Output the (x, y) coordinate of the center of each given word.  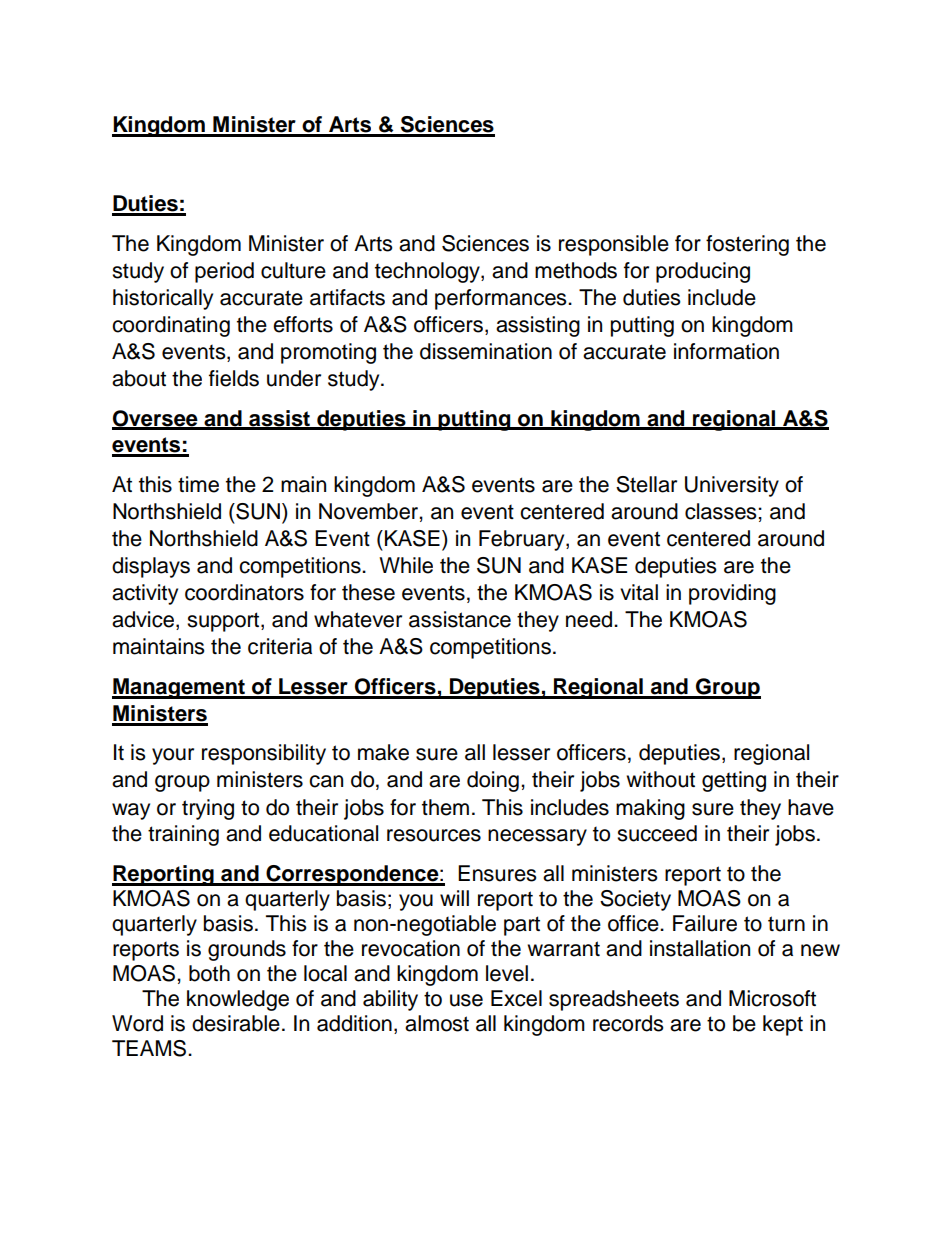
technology (428, 272)
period (224, 272)
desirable (236, 1023)
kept (783, 1025)
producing (703, 272)
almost (437, 1023)
